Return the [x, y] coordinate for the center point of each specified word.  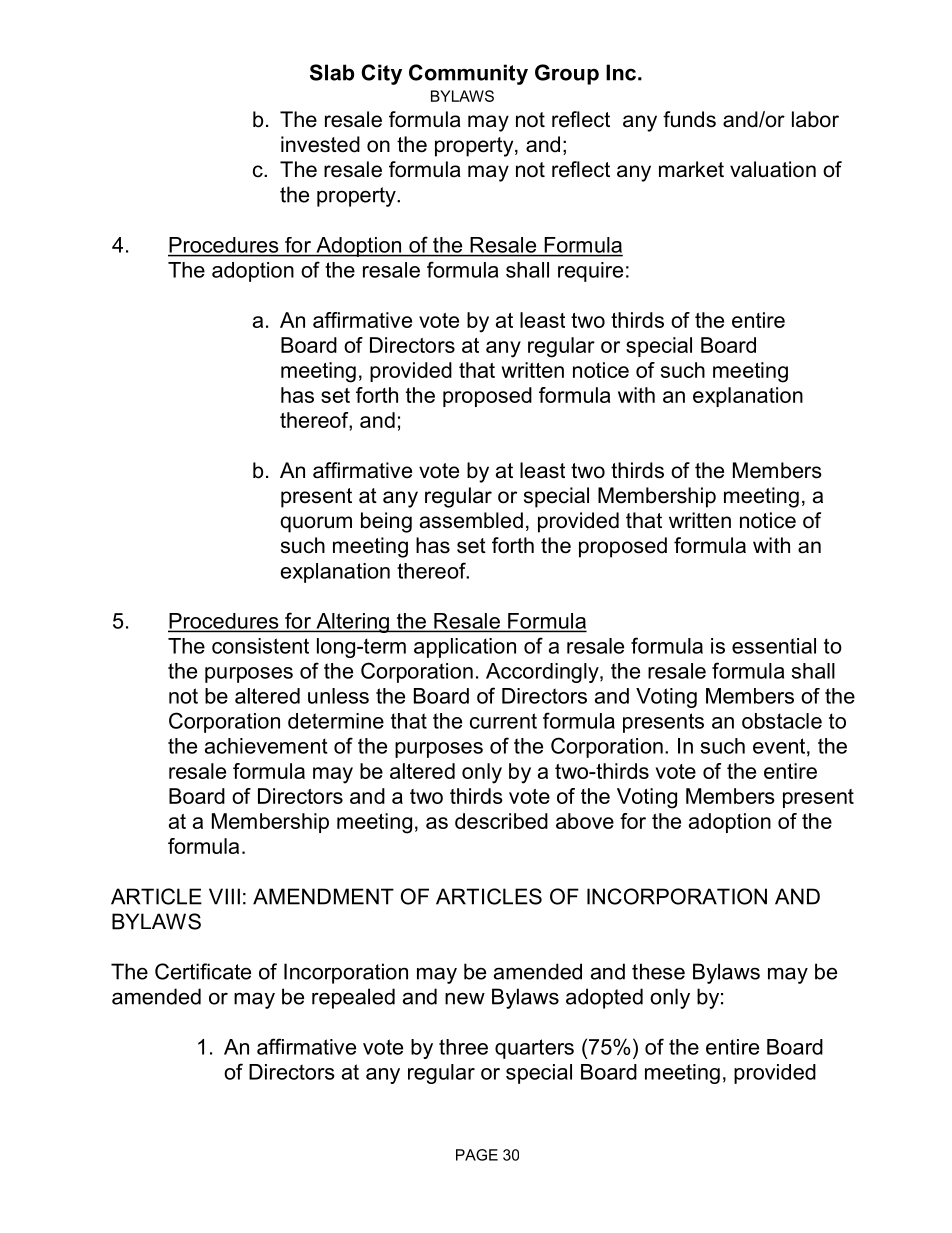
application [465, 648]
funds [689, 119]
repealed [353, 998]
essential [774, 646]
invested [320, 144]
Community [468, 74]
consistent [260, 646]
